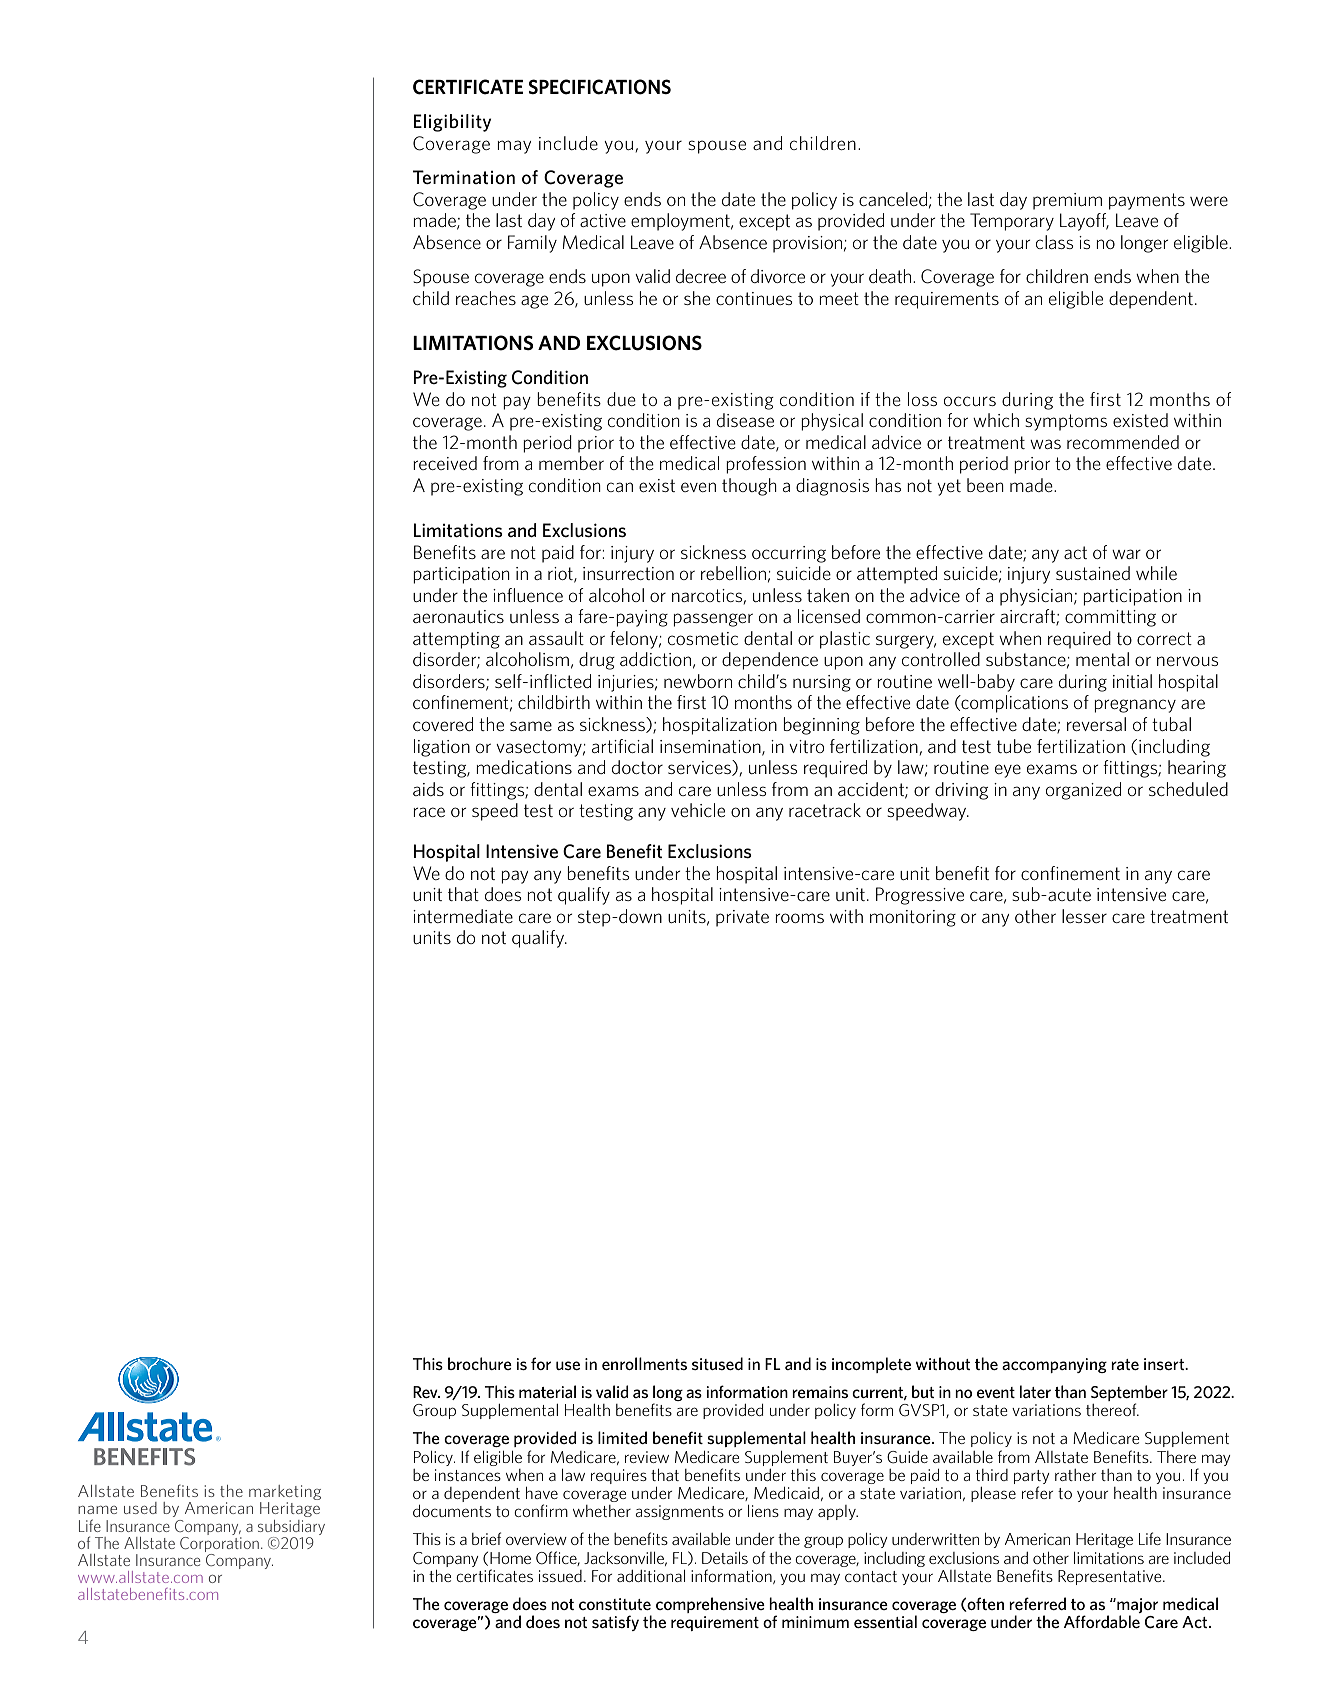  What do you see at coordinates (621, 399) in the screenshot?
I see `due` at bounding box center [621, 399].
